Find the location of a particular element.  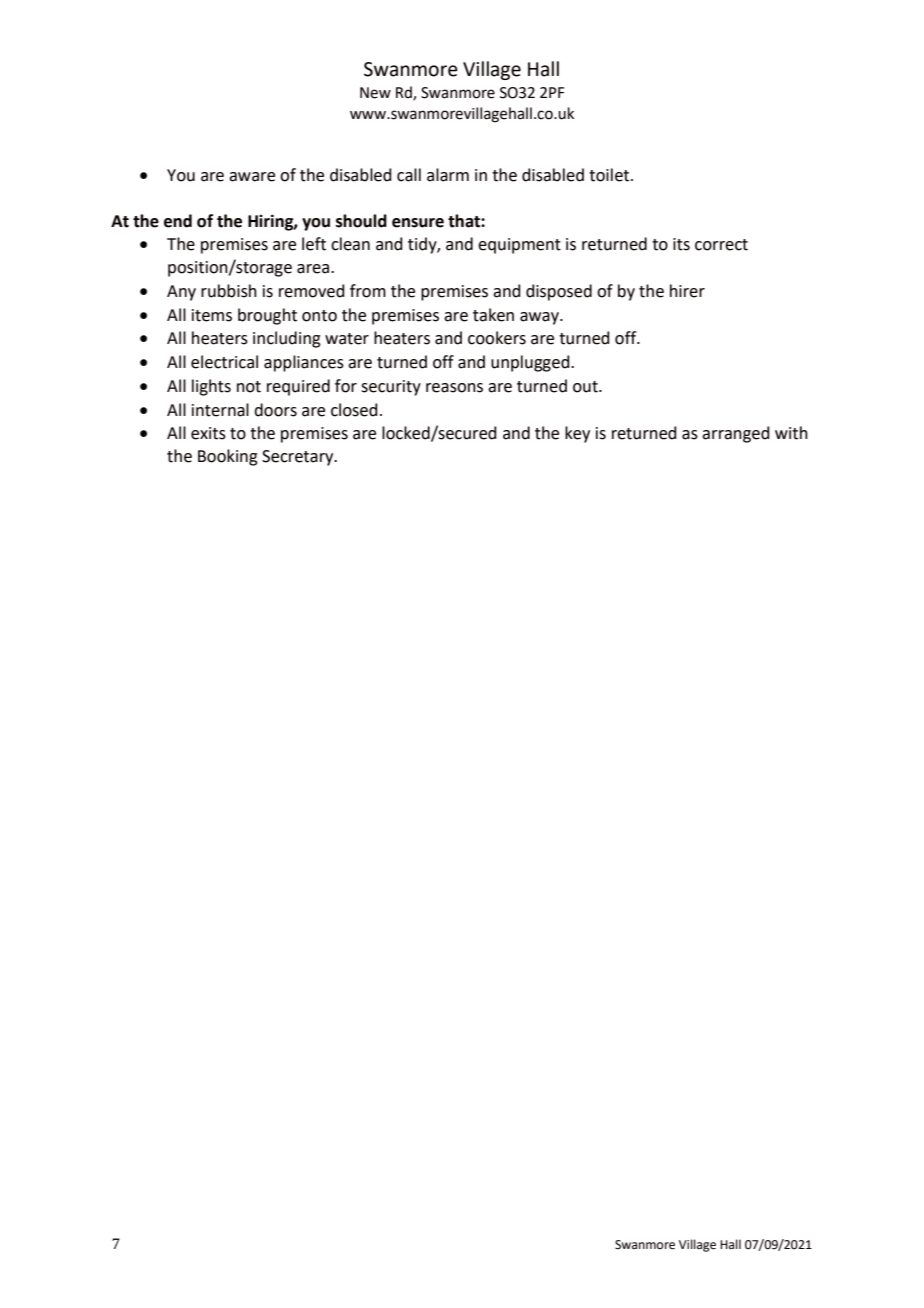

arranged is located at coordinates (736, 434).
